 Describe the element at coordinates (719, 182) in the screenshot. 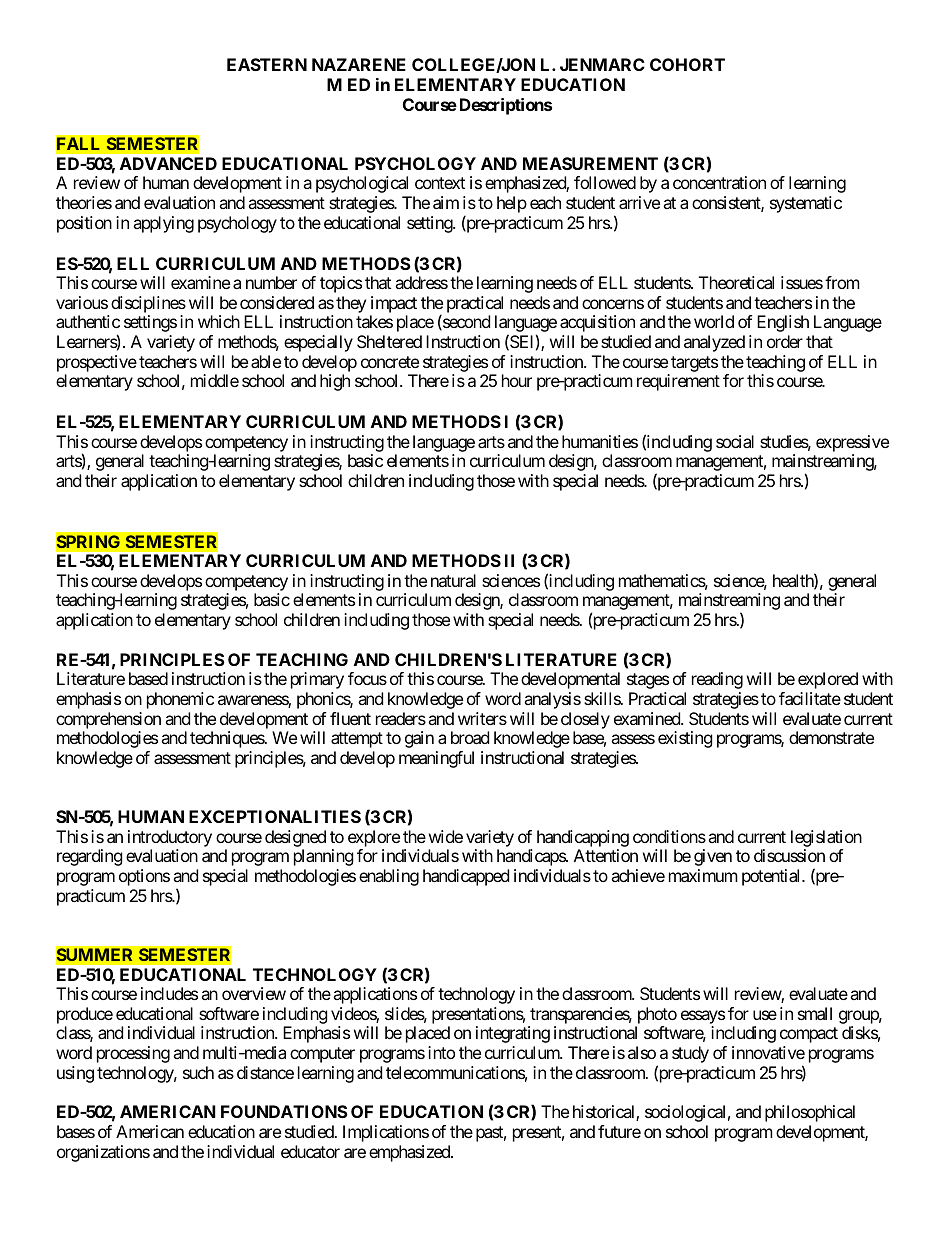

I see `concentration` at that location.
